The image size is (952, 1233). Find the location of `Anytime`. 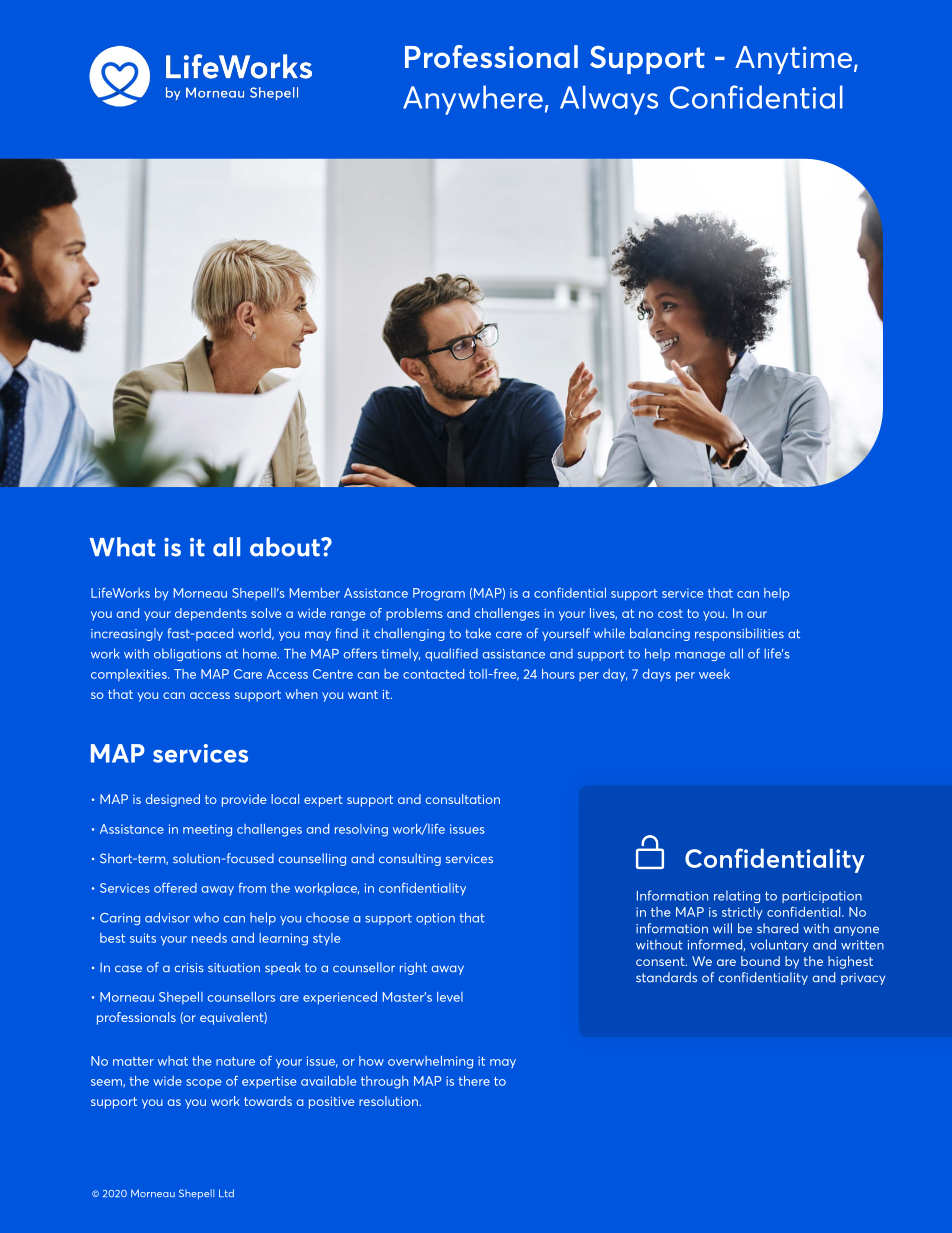

Anytime is located at coordinates (793, 60).
